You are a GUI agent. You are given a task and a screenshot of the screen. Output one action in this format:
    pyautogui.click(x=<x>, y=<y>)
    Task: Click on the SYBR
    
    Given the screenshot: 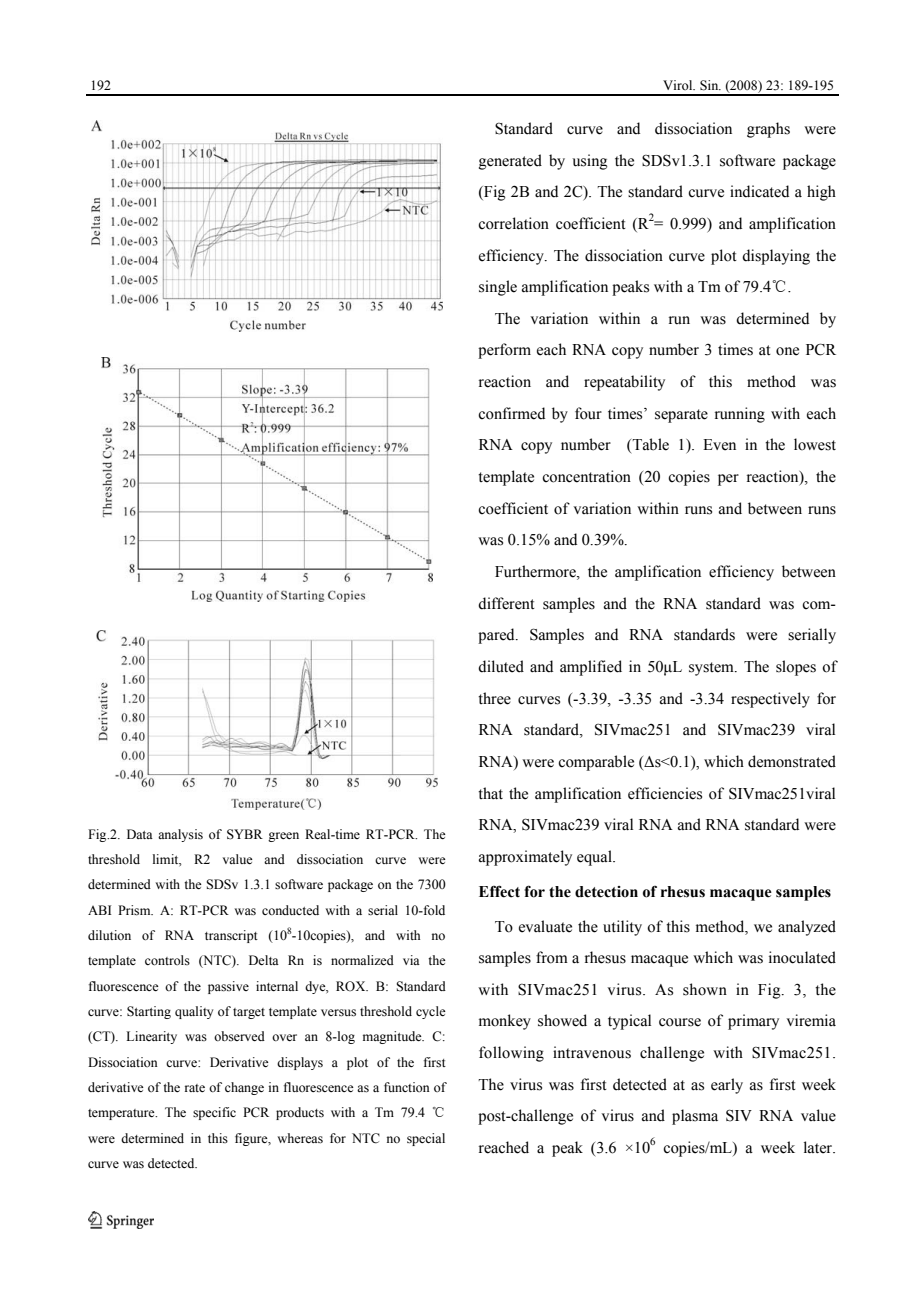 What is the action you would take?
    pyautogui.click(x=245, y=834)
